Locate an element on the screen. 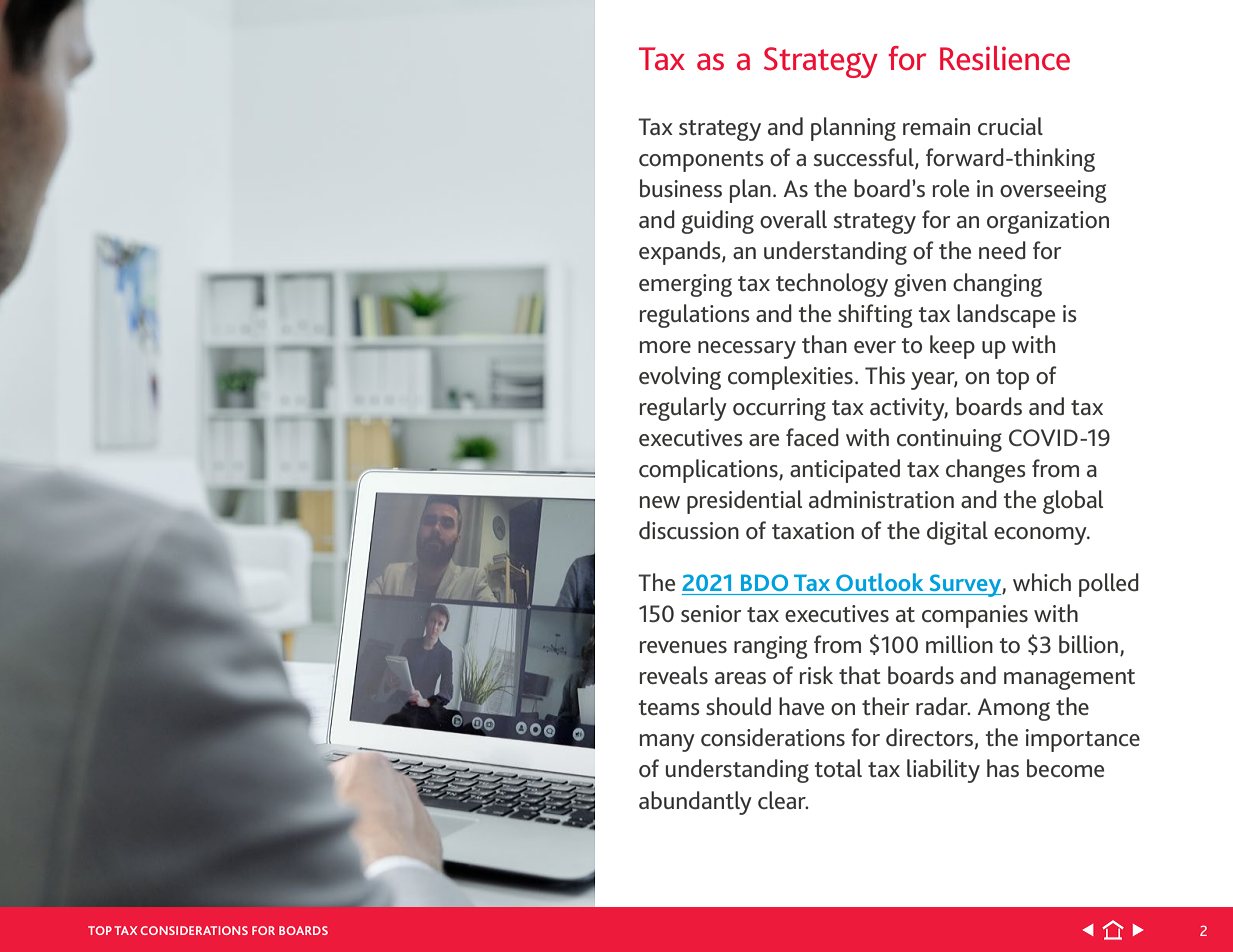  Resilience is located at coordinates (1005, 58).
